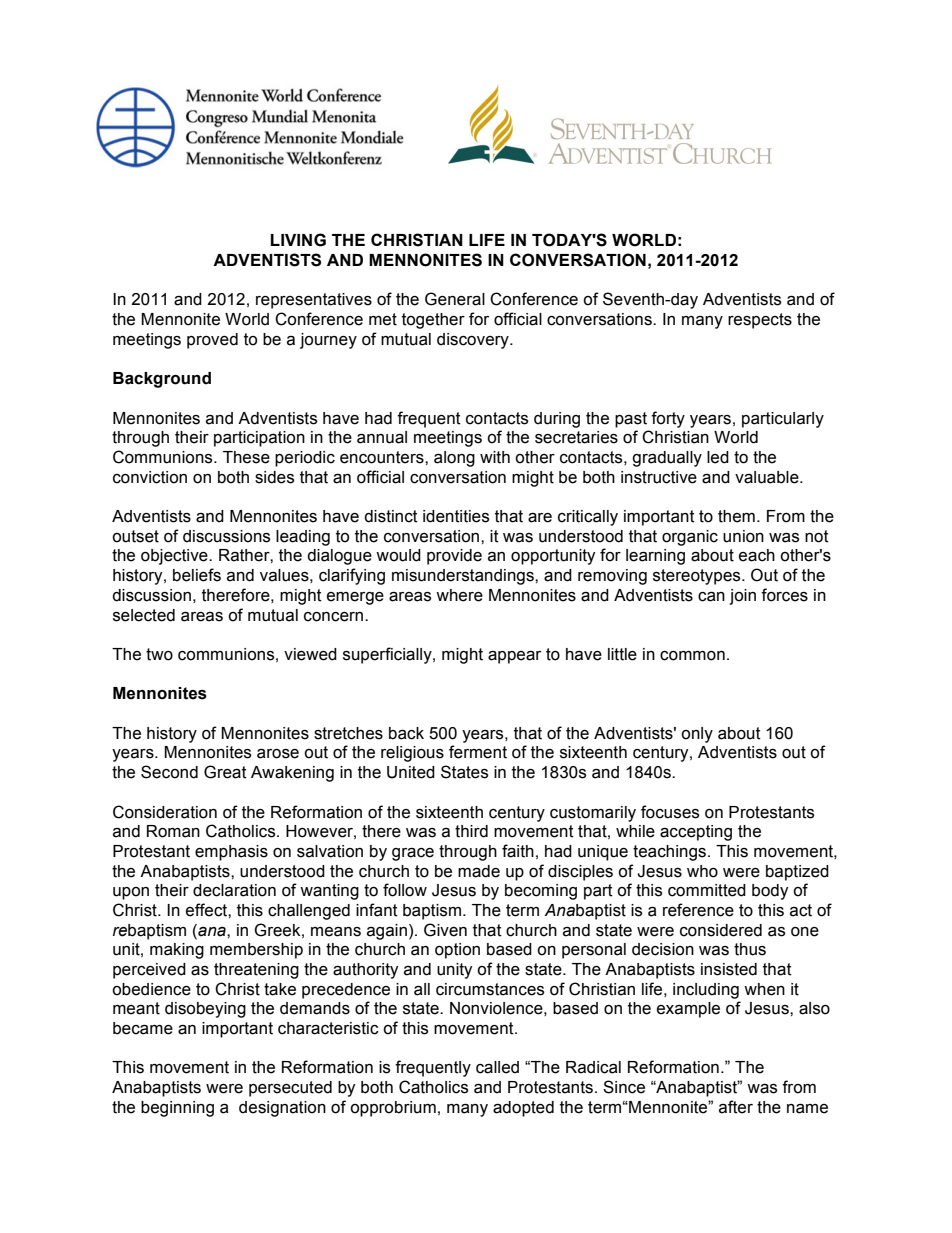 This screenshot has width=952, height=1233. What do you see at coordinates (707, 890) in the screenshot?
I see `committed` at bounding box center [707, 890].
